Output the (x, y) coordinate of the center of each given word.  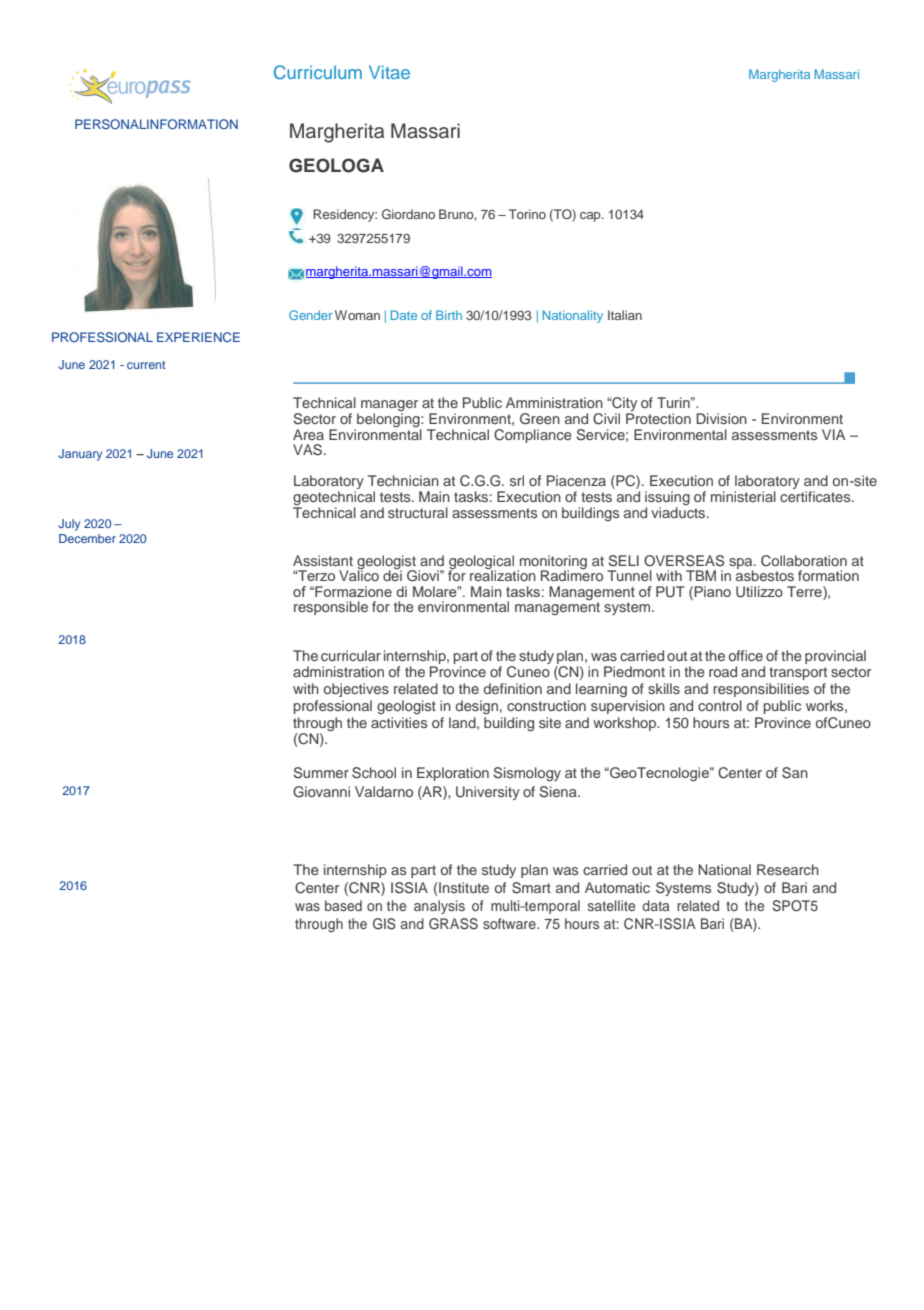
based (343, 905)
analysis (439, 907)
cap (591, 217)
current (146, 365)
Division (721, 418)
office (746, 655)
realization (503, 574)
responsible (331, 608)
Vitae (389, 72)
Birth (449, 315)
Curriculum (318, 72)
